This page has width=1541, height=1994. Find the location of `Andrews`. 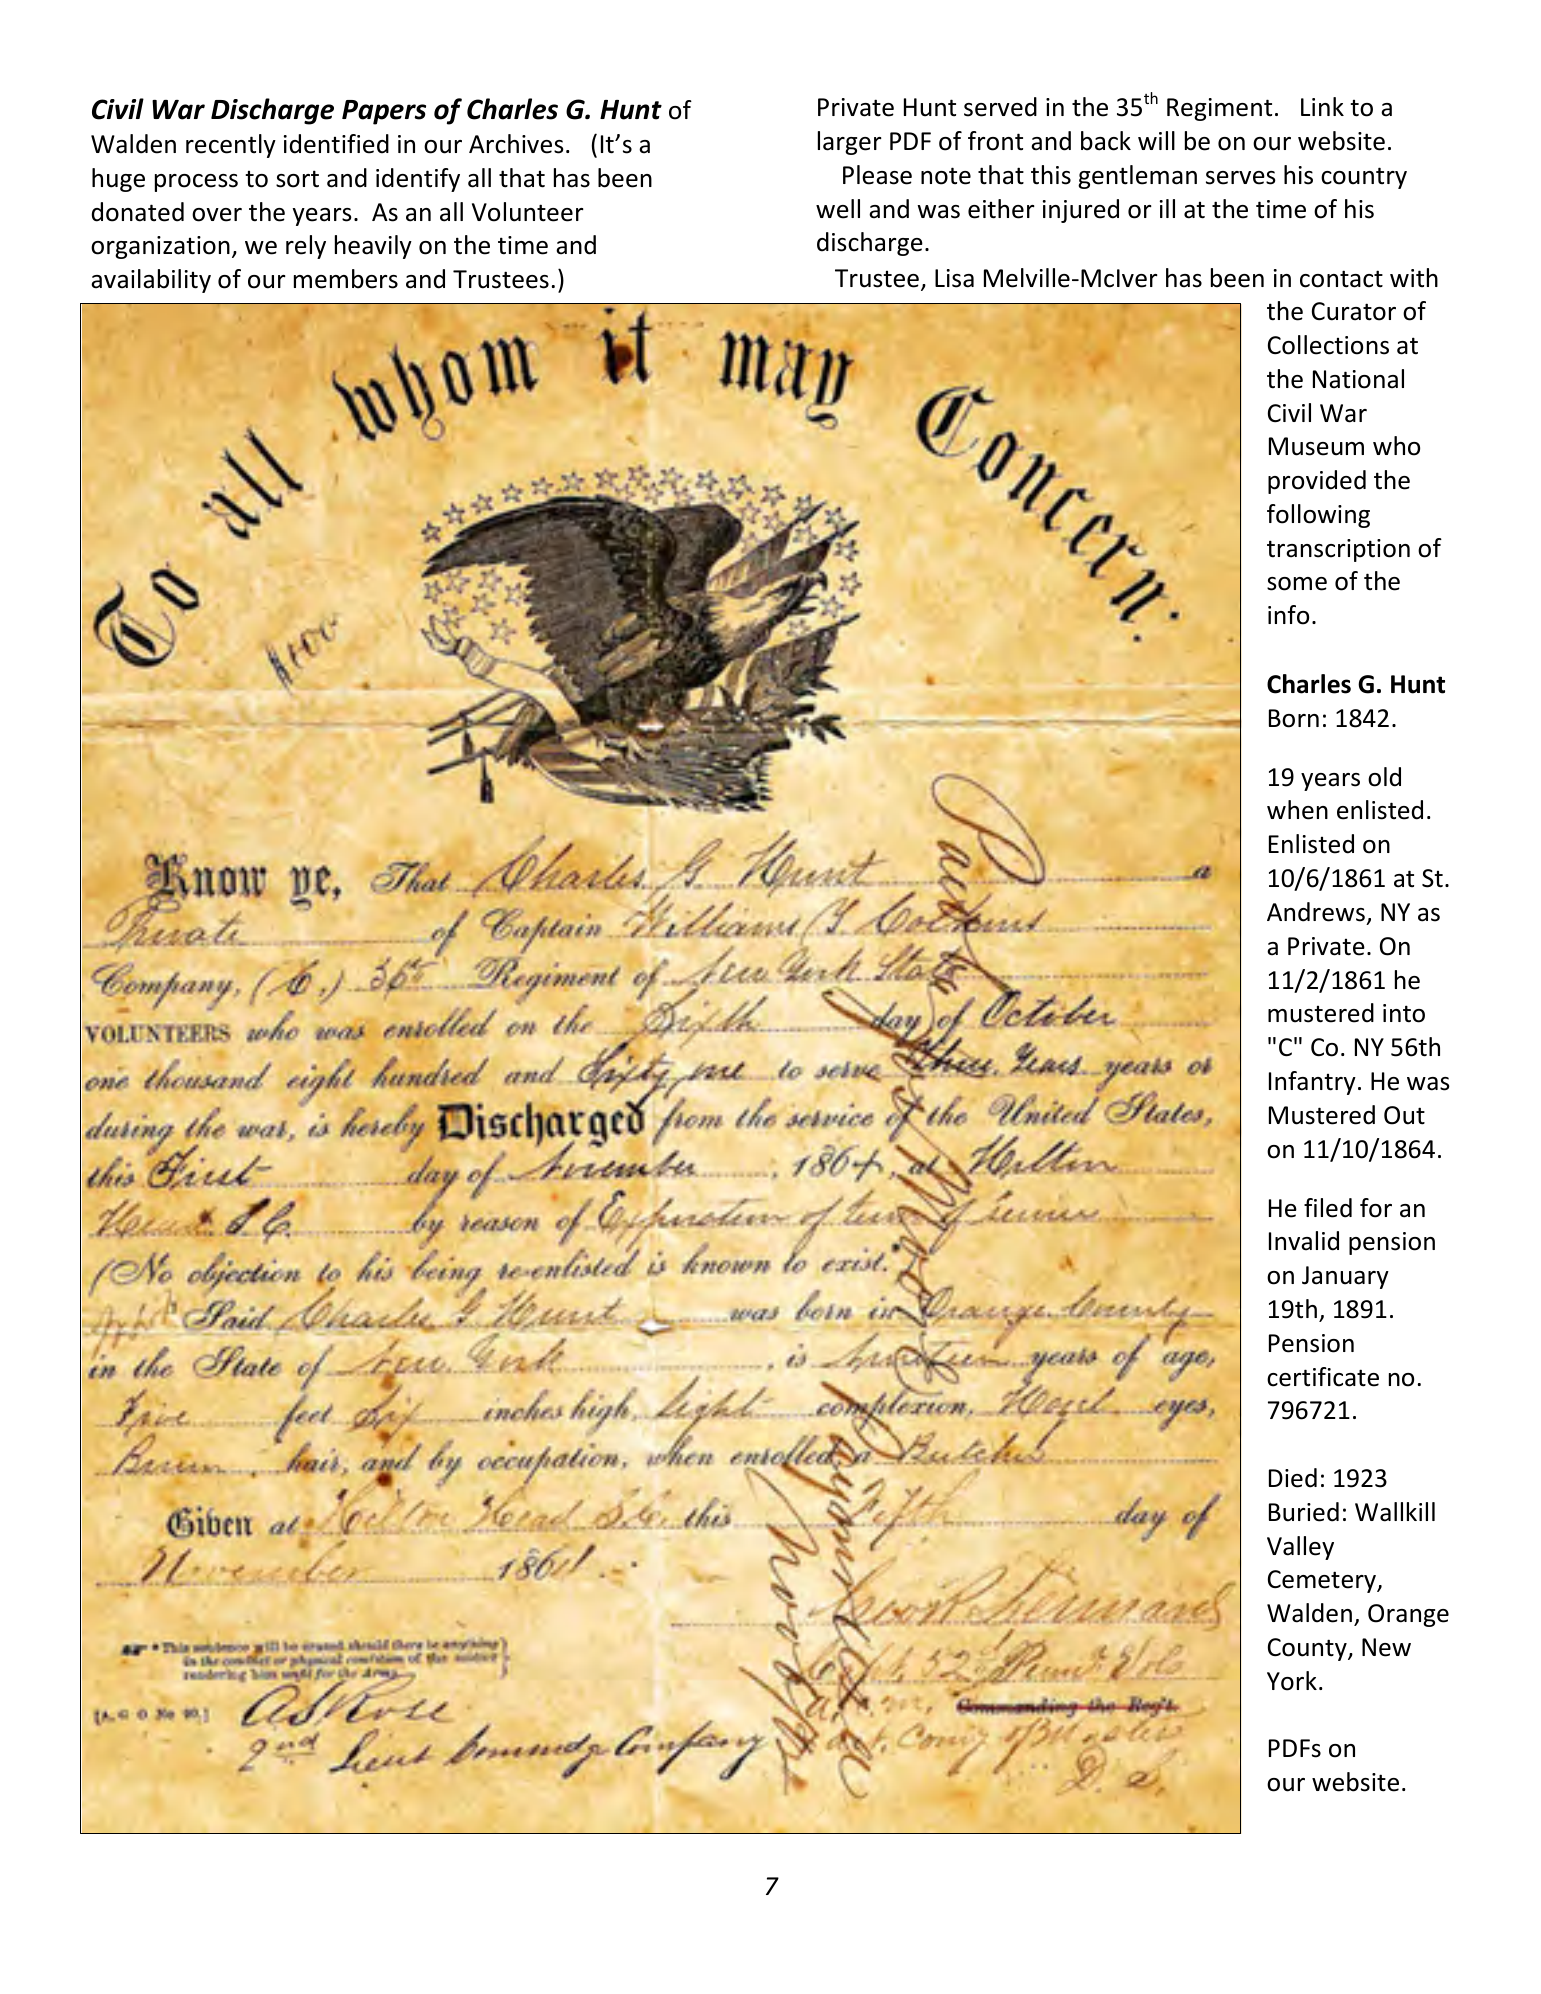

Andrews is located at coordinates (1316, 912).
